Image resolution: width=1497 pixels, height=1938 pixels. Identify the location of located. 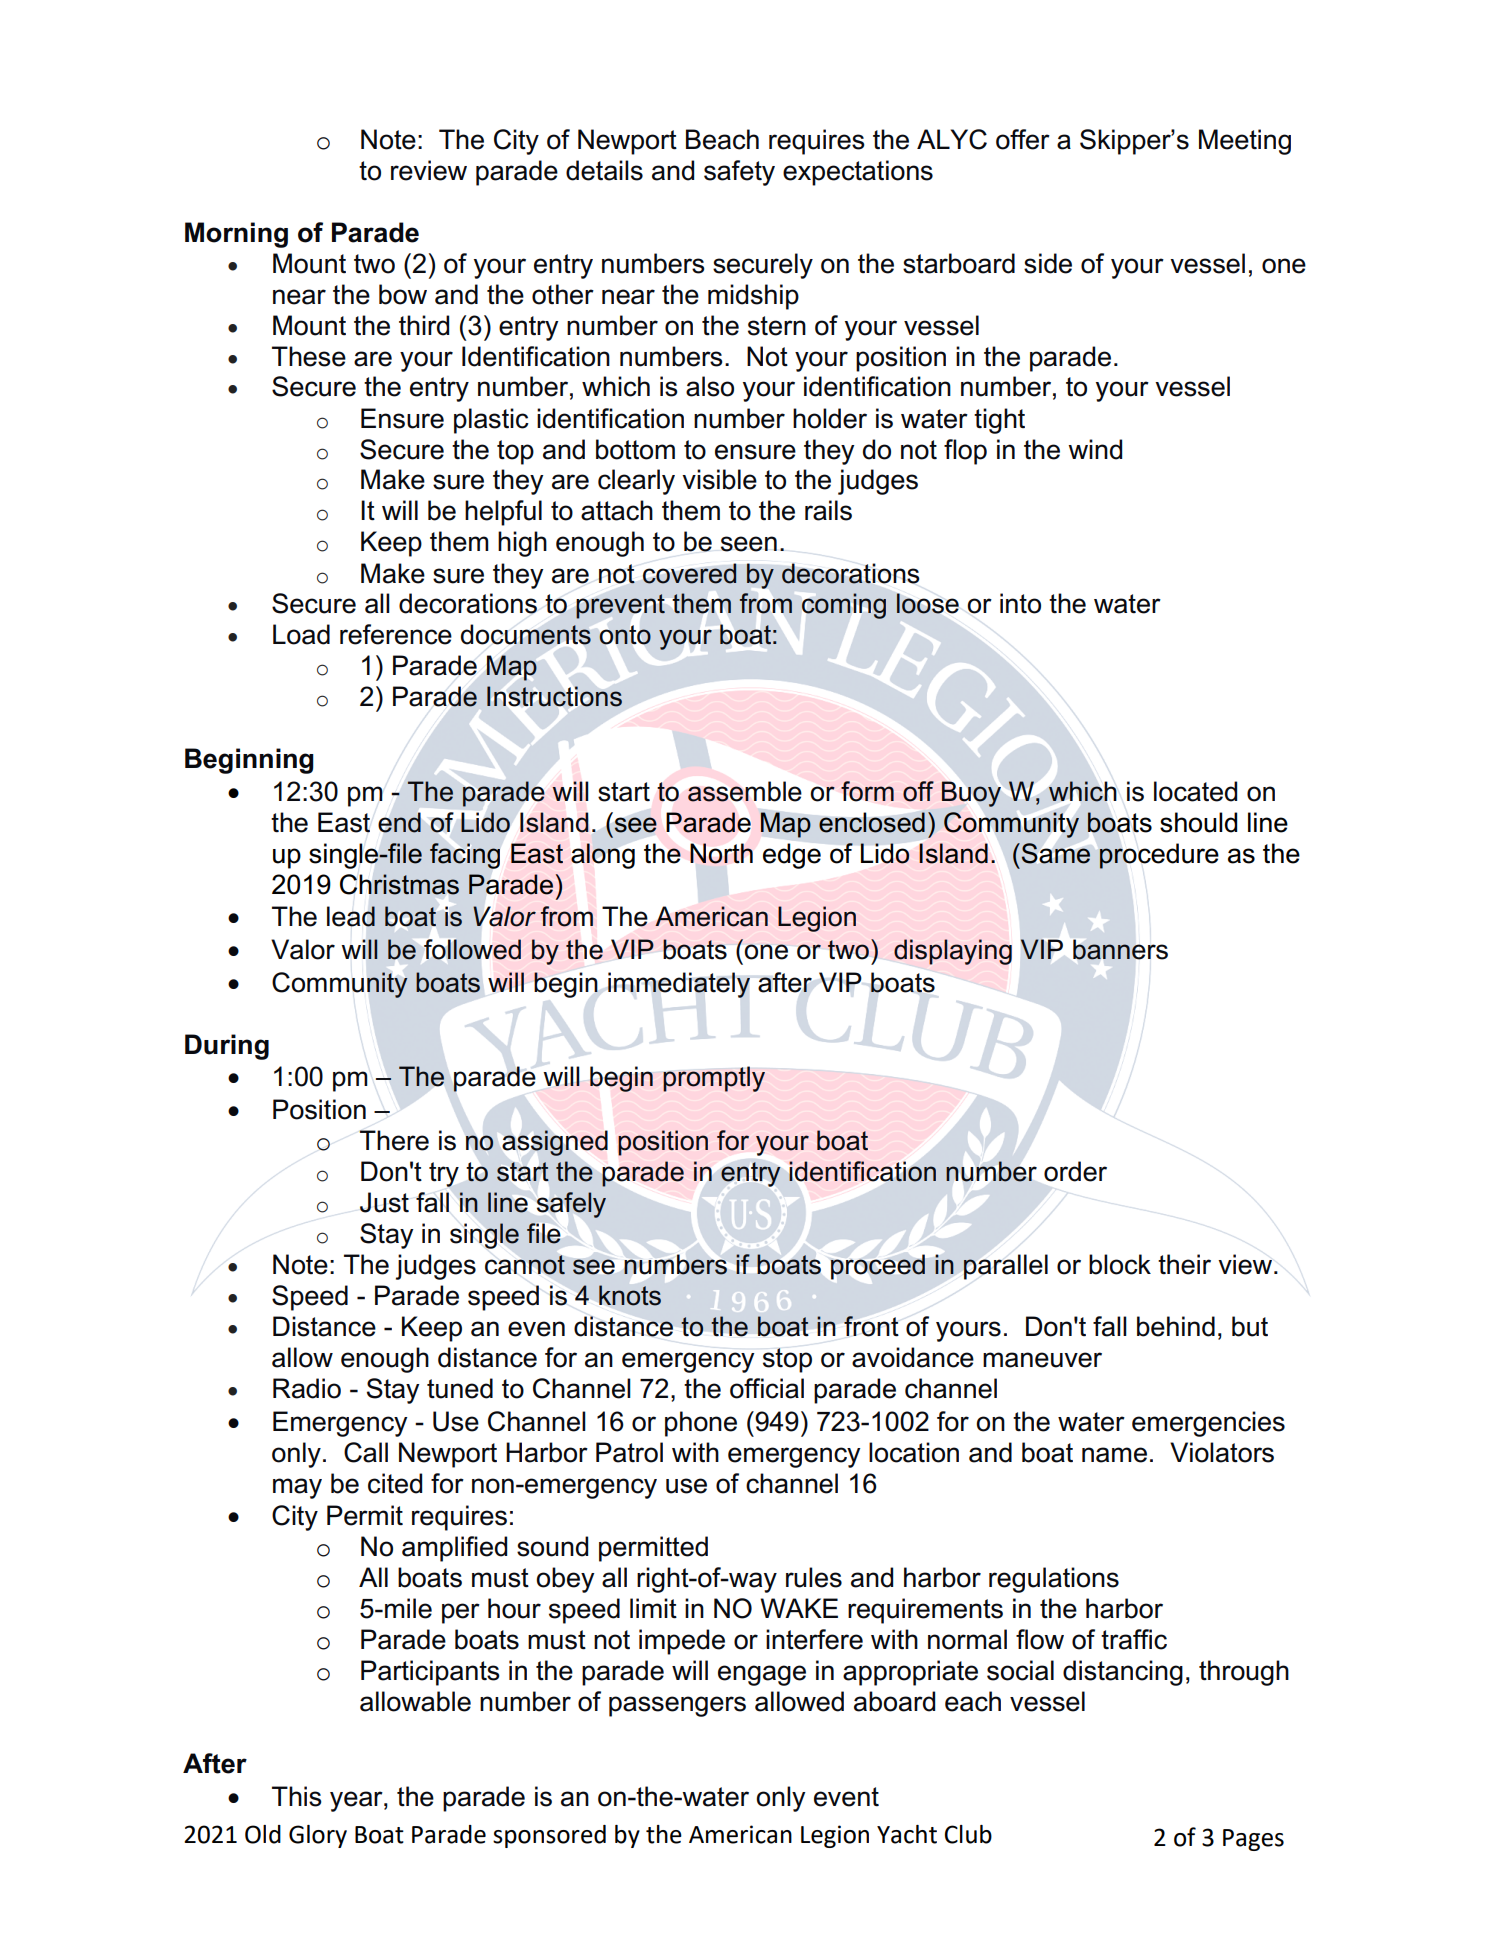
(1195, 791).
